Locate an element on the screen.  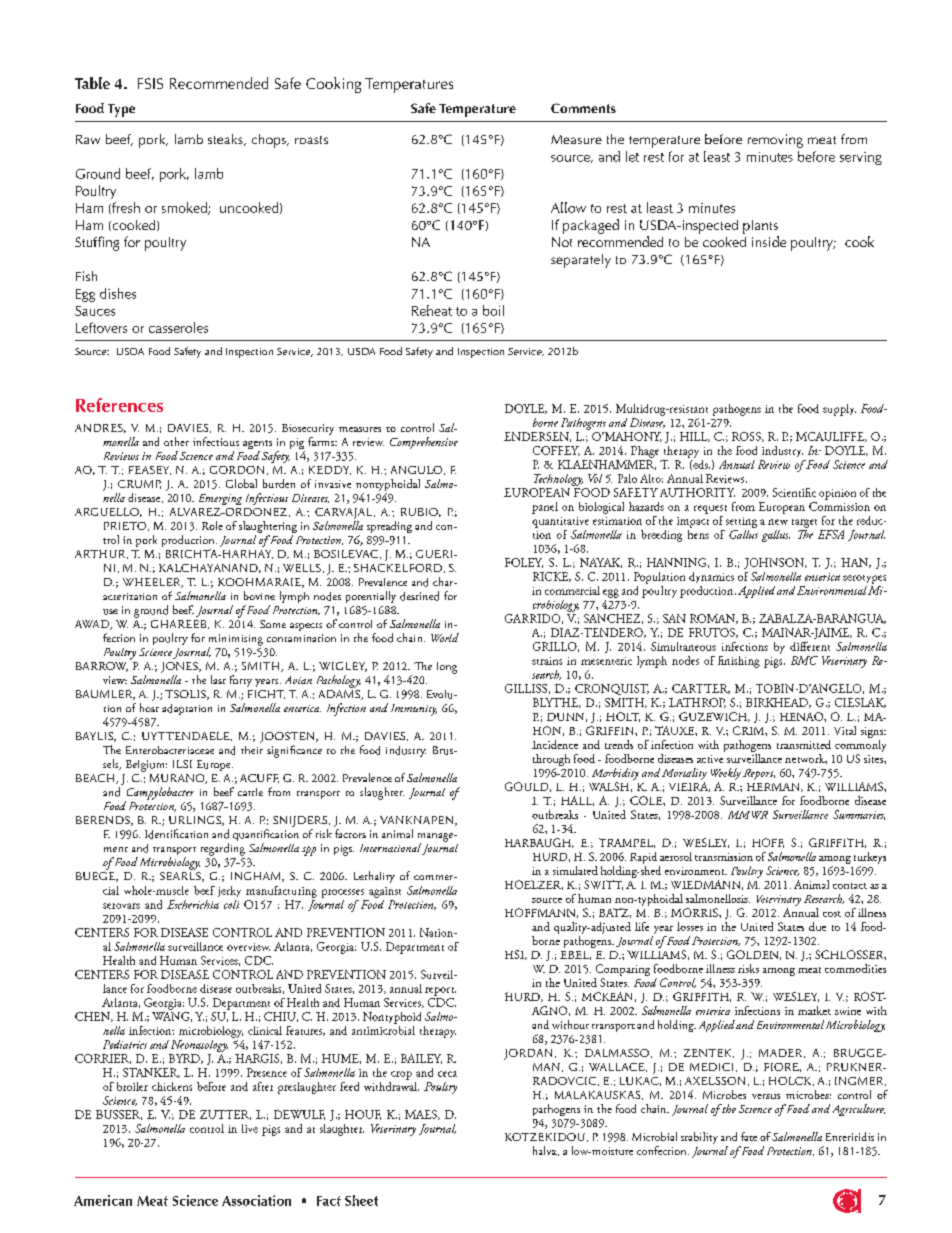
JONES is located at coordinates (180, 667).
